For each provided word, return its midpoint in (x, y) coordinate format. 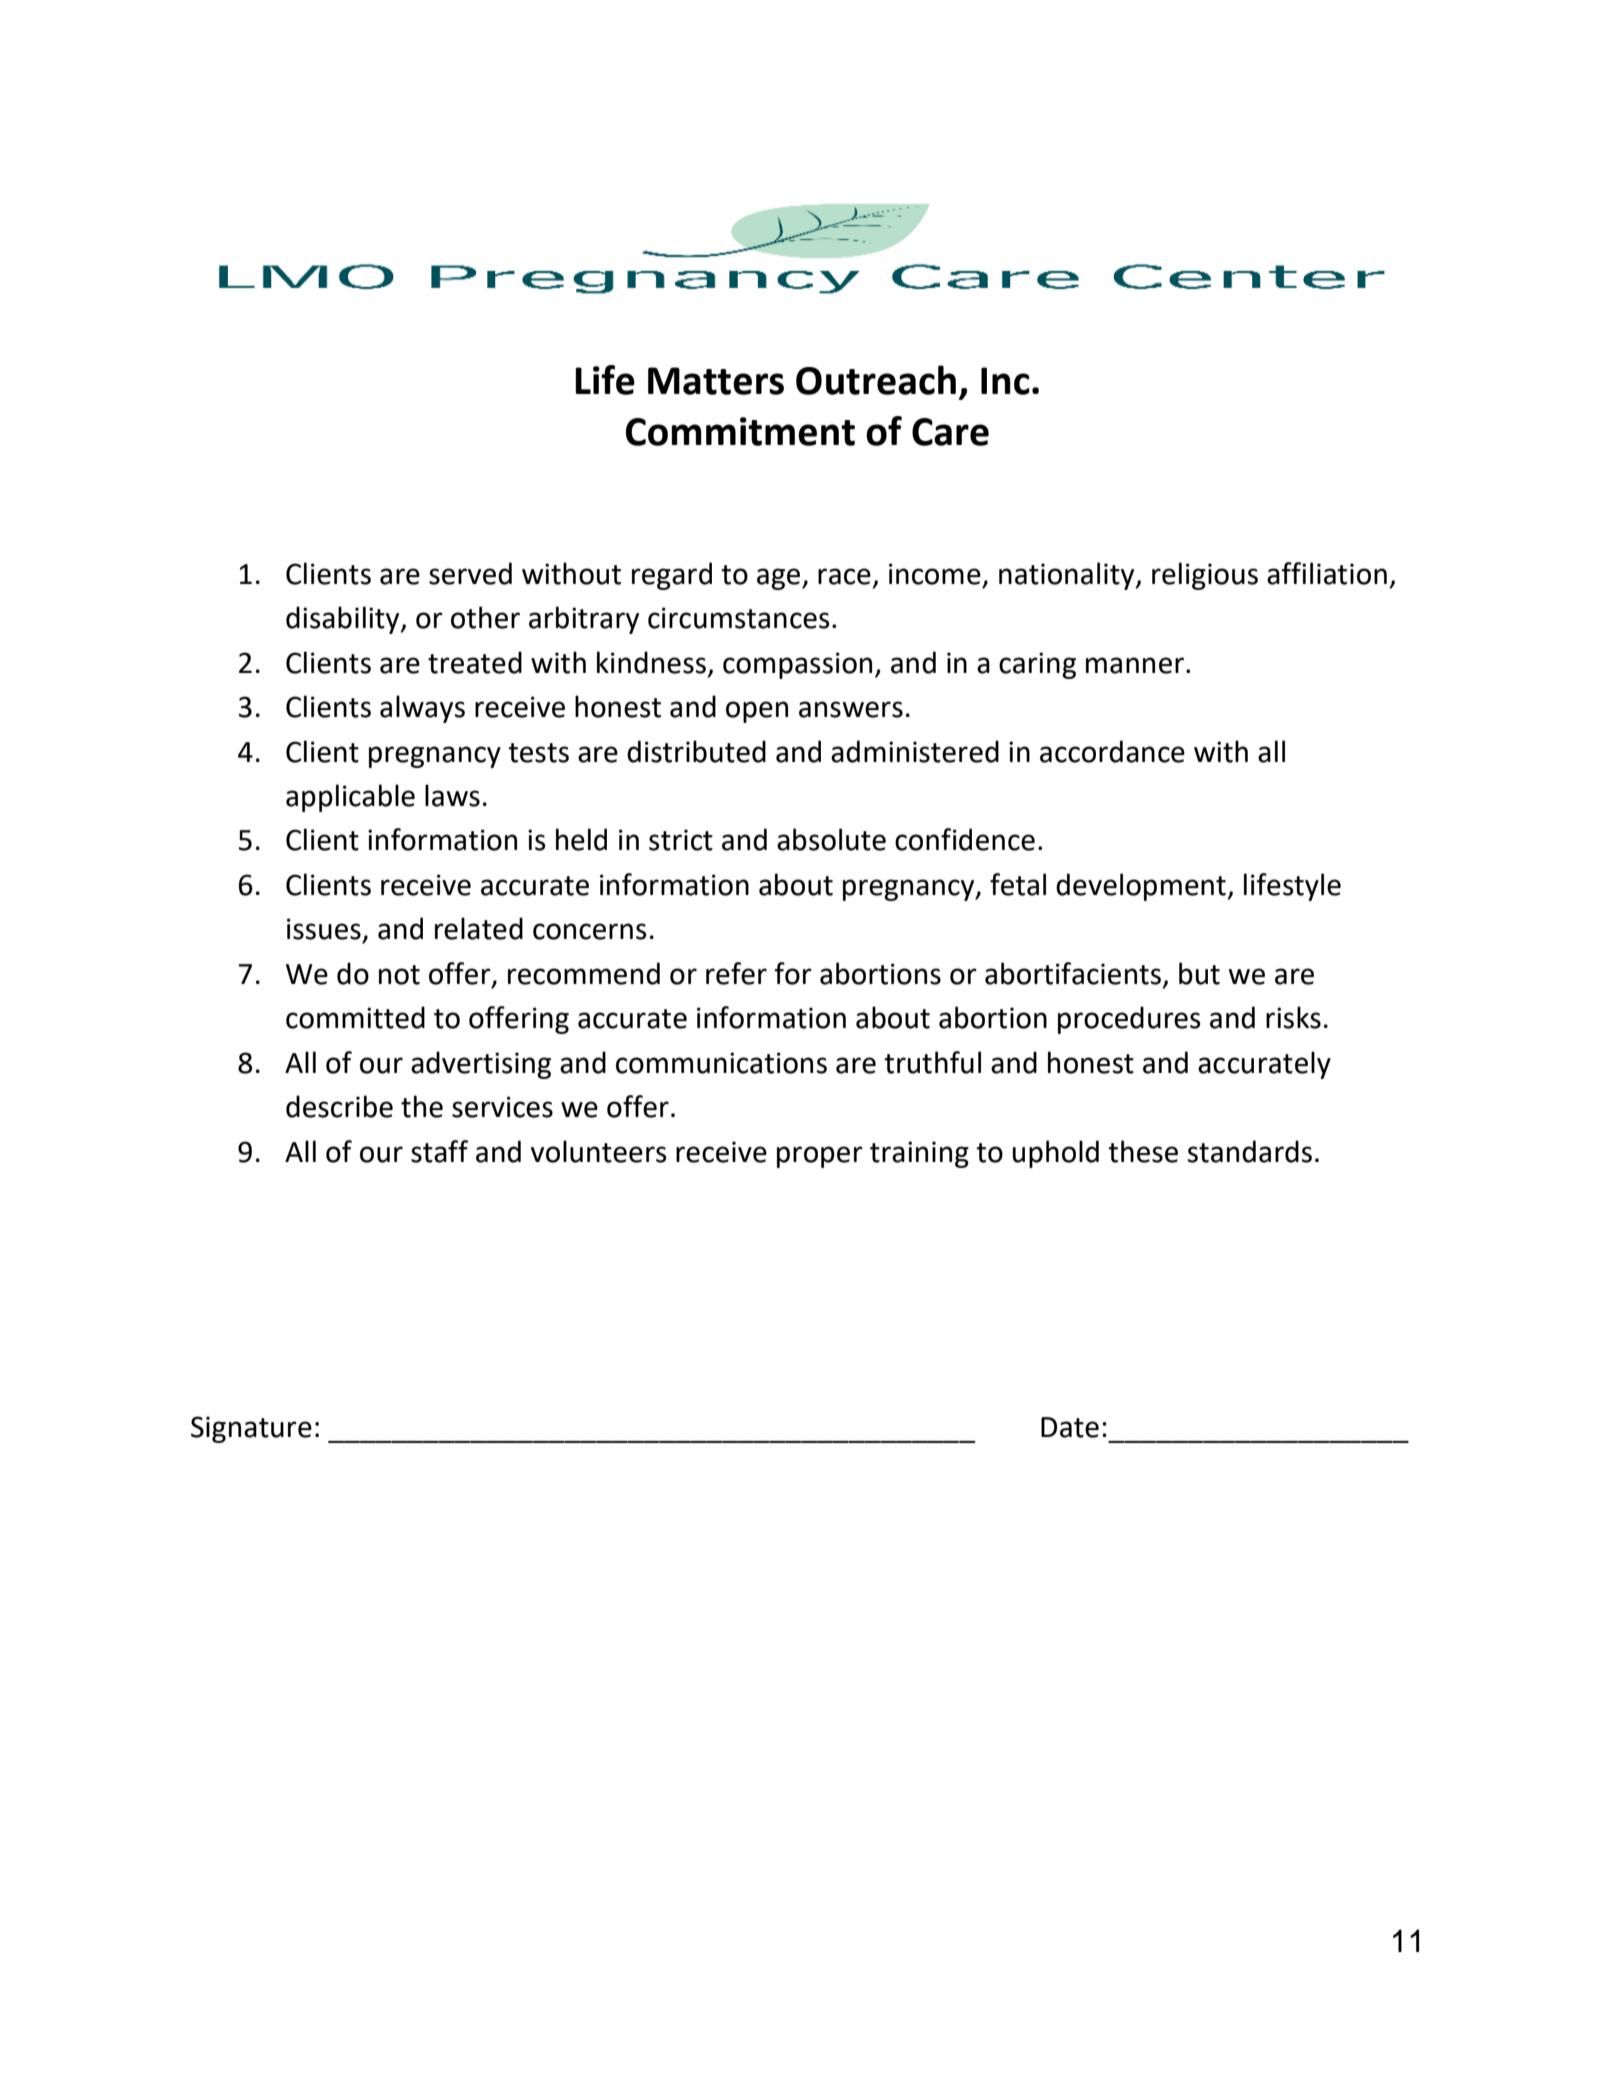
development (1141, 887)
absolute (831, 839)
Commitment (740, 431)
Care (950, 432)
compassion (797, 665)
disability (344, 620)
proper (820, 1157)
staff (439, 1151)
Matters (716, 381)
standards (1250, 1151)
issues (324, 929)
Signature (251, 1429)
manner (1135, 665)
